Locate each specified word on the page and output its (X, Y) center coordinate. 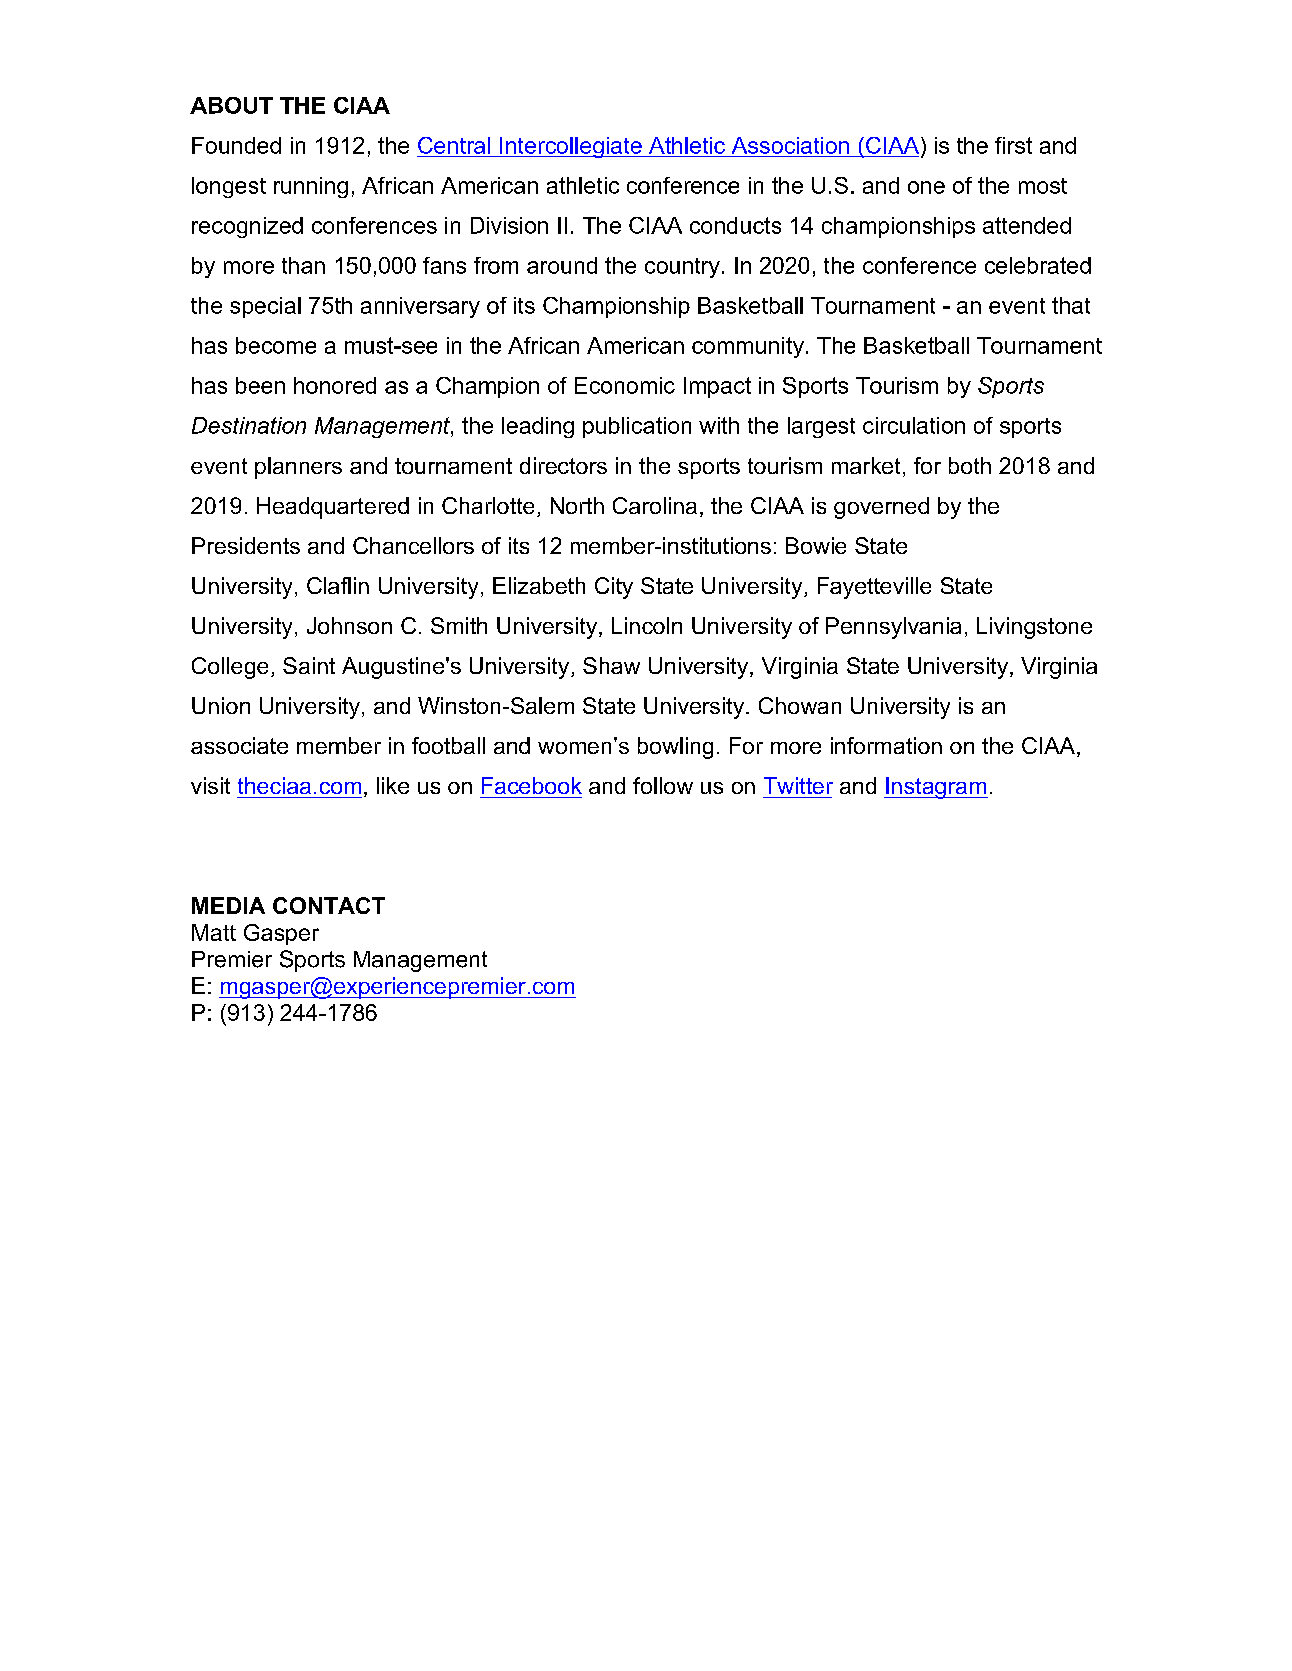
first (1013, 145)
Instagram (936, 788)
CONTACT (329, 905)
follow (663, 785)
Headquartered (333, 508)
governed (881, 508)
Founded (236, 145)
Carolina (655, 505)
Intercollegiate (571, 147)
